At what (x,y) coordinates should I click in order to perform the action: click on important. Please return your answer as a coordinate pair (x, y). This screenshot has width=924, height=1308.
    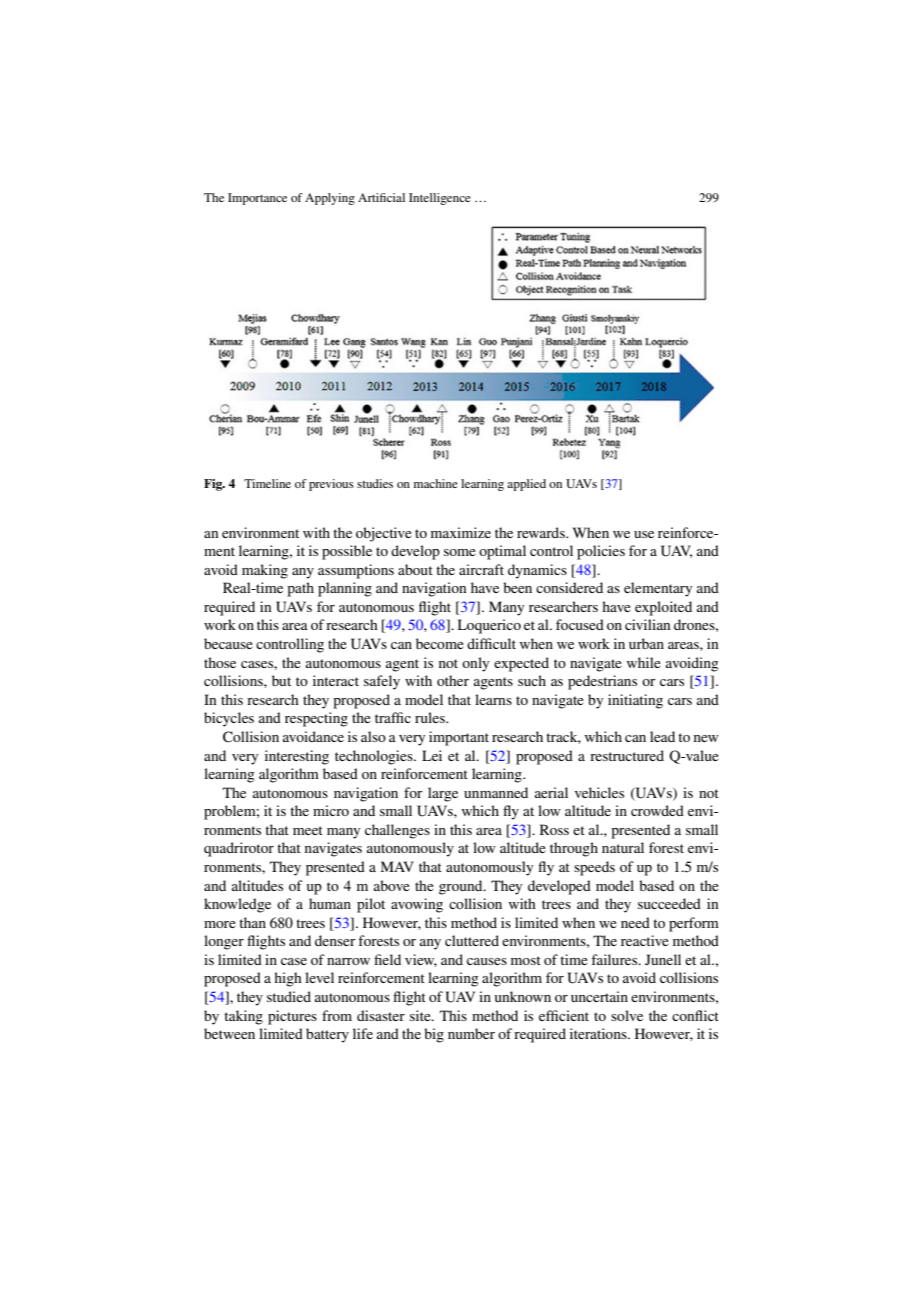
    Looking at the image, I should click on (459, 738).
